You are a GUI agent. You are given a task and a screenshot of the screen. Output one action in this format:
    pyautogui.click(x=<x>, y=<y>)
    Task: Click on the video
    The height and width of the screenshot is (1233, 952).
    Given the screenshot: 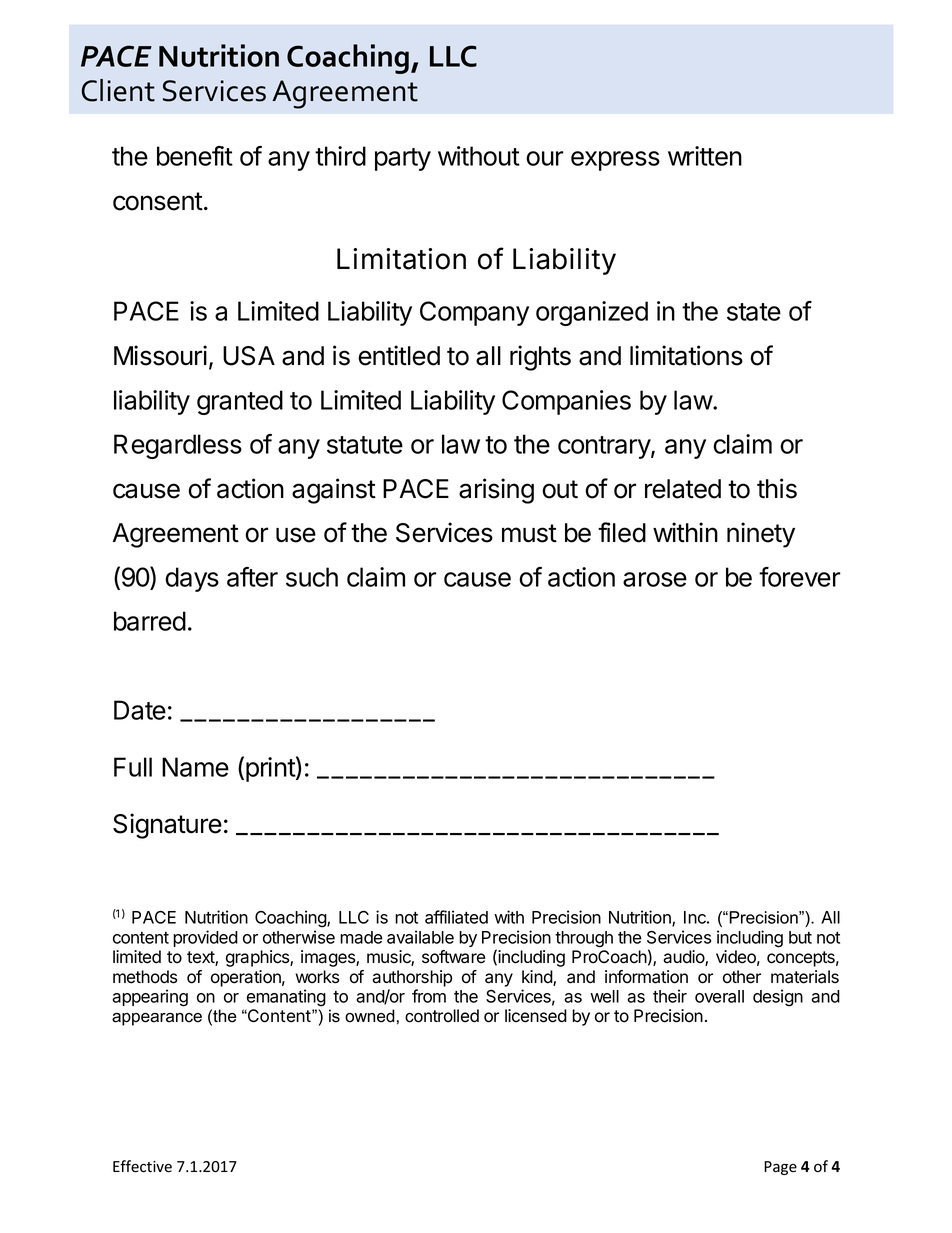 What is the action you would take?
    pyautogui.click(x=738, y=958)
